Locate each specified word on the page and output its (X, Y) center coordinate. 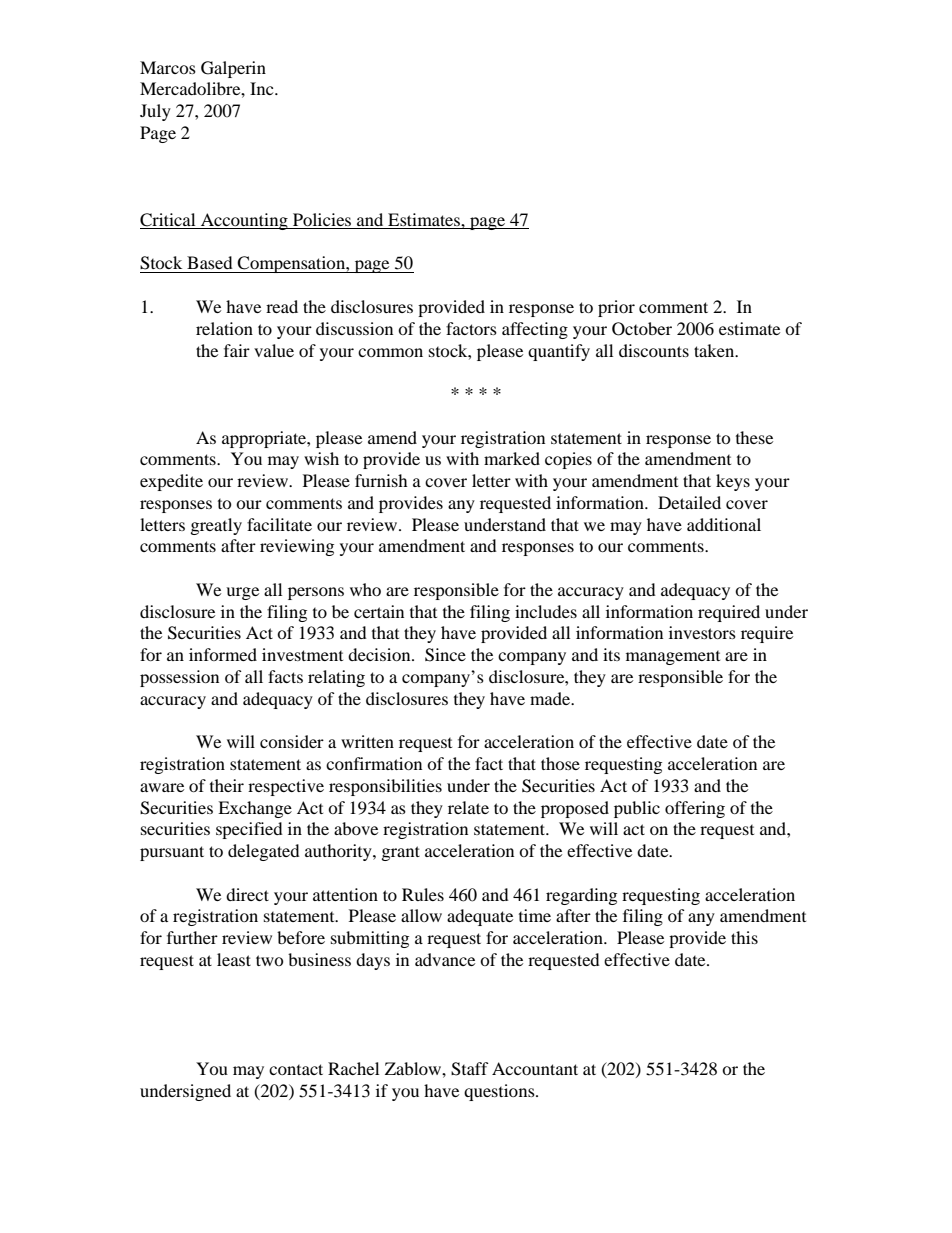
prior (616, 308)
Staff (470, 1069)
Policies (322, 221)
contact (296, 1069)
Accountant (535, 1068)
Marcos (168, 67)
